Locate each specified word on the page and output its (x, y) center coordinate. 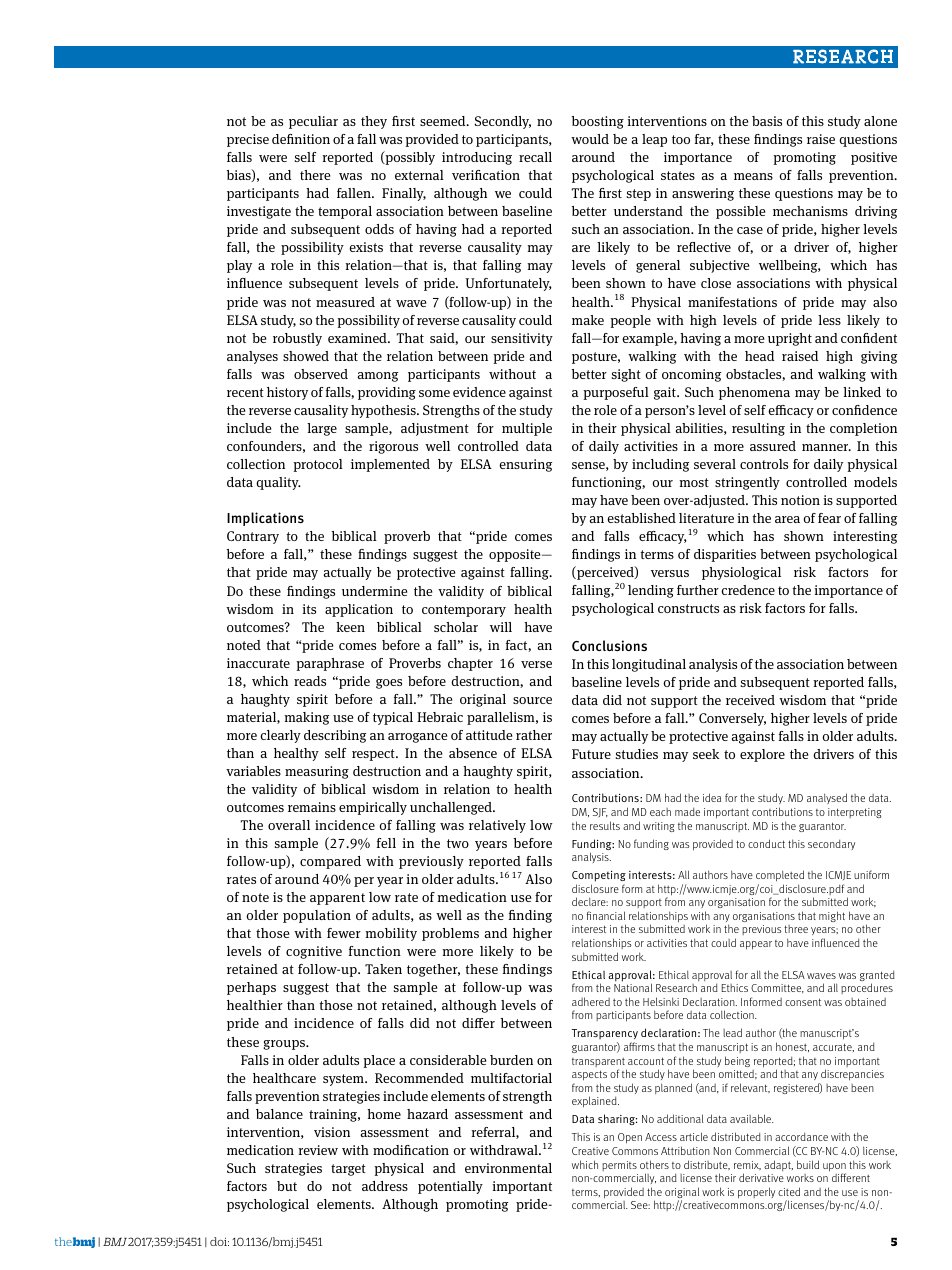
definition (301, 139)
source (532, 700)
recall (535, 157)
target (348, 1170)
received (750, 700)
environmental (508, 1168)
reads (310, 681)
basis (767, 121)
